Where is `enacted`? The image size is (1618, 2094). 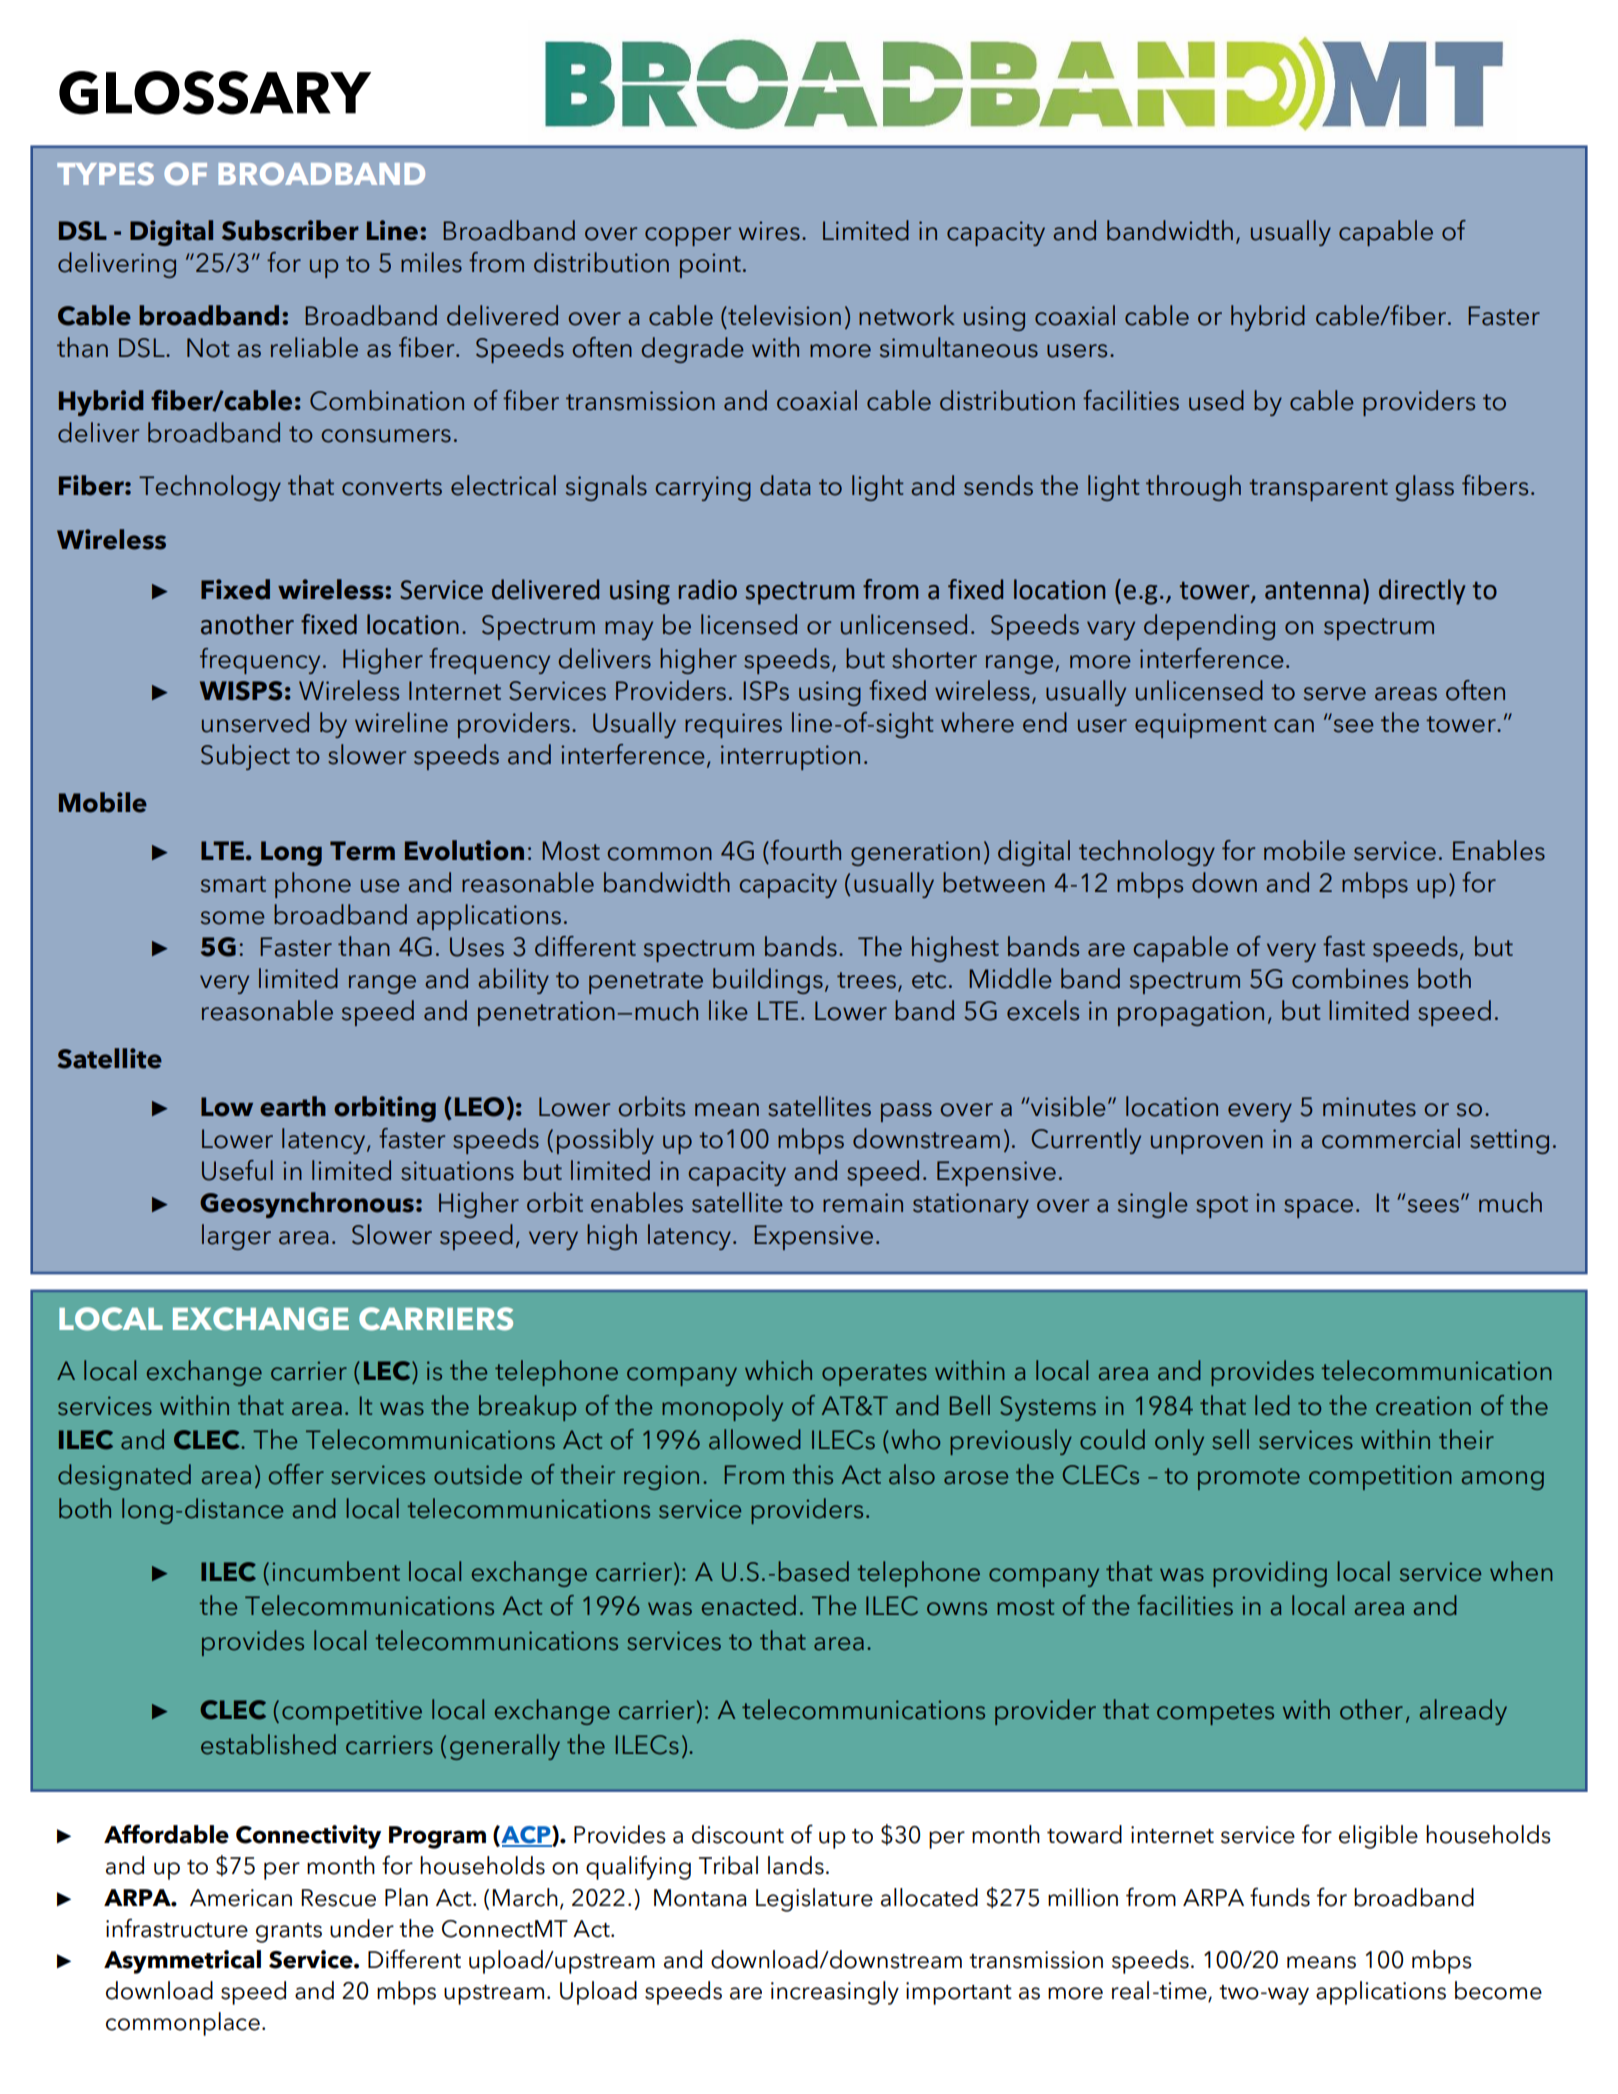 enacted is located at coordinates (749, 1605).
